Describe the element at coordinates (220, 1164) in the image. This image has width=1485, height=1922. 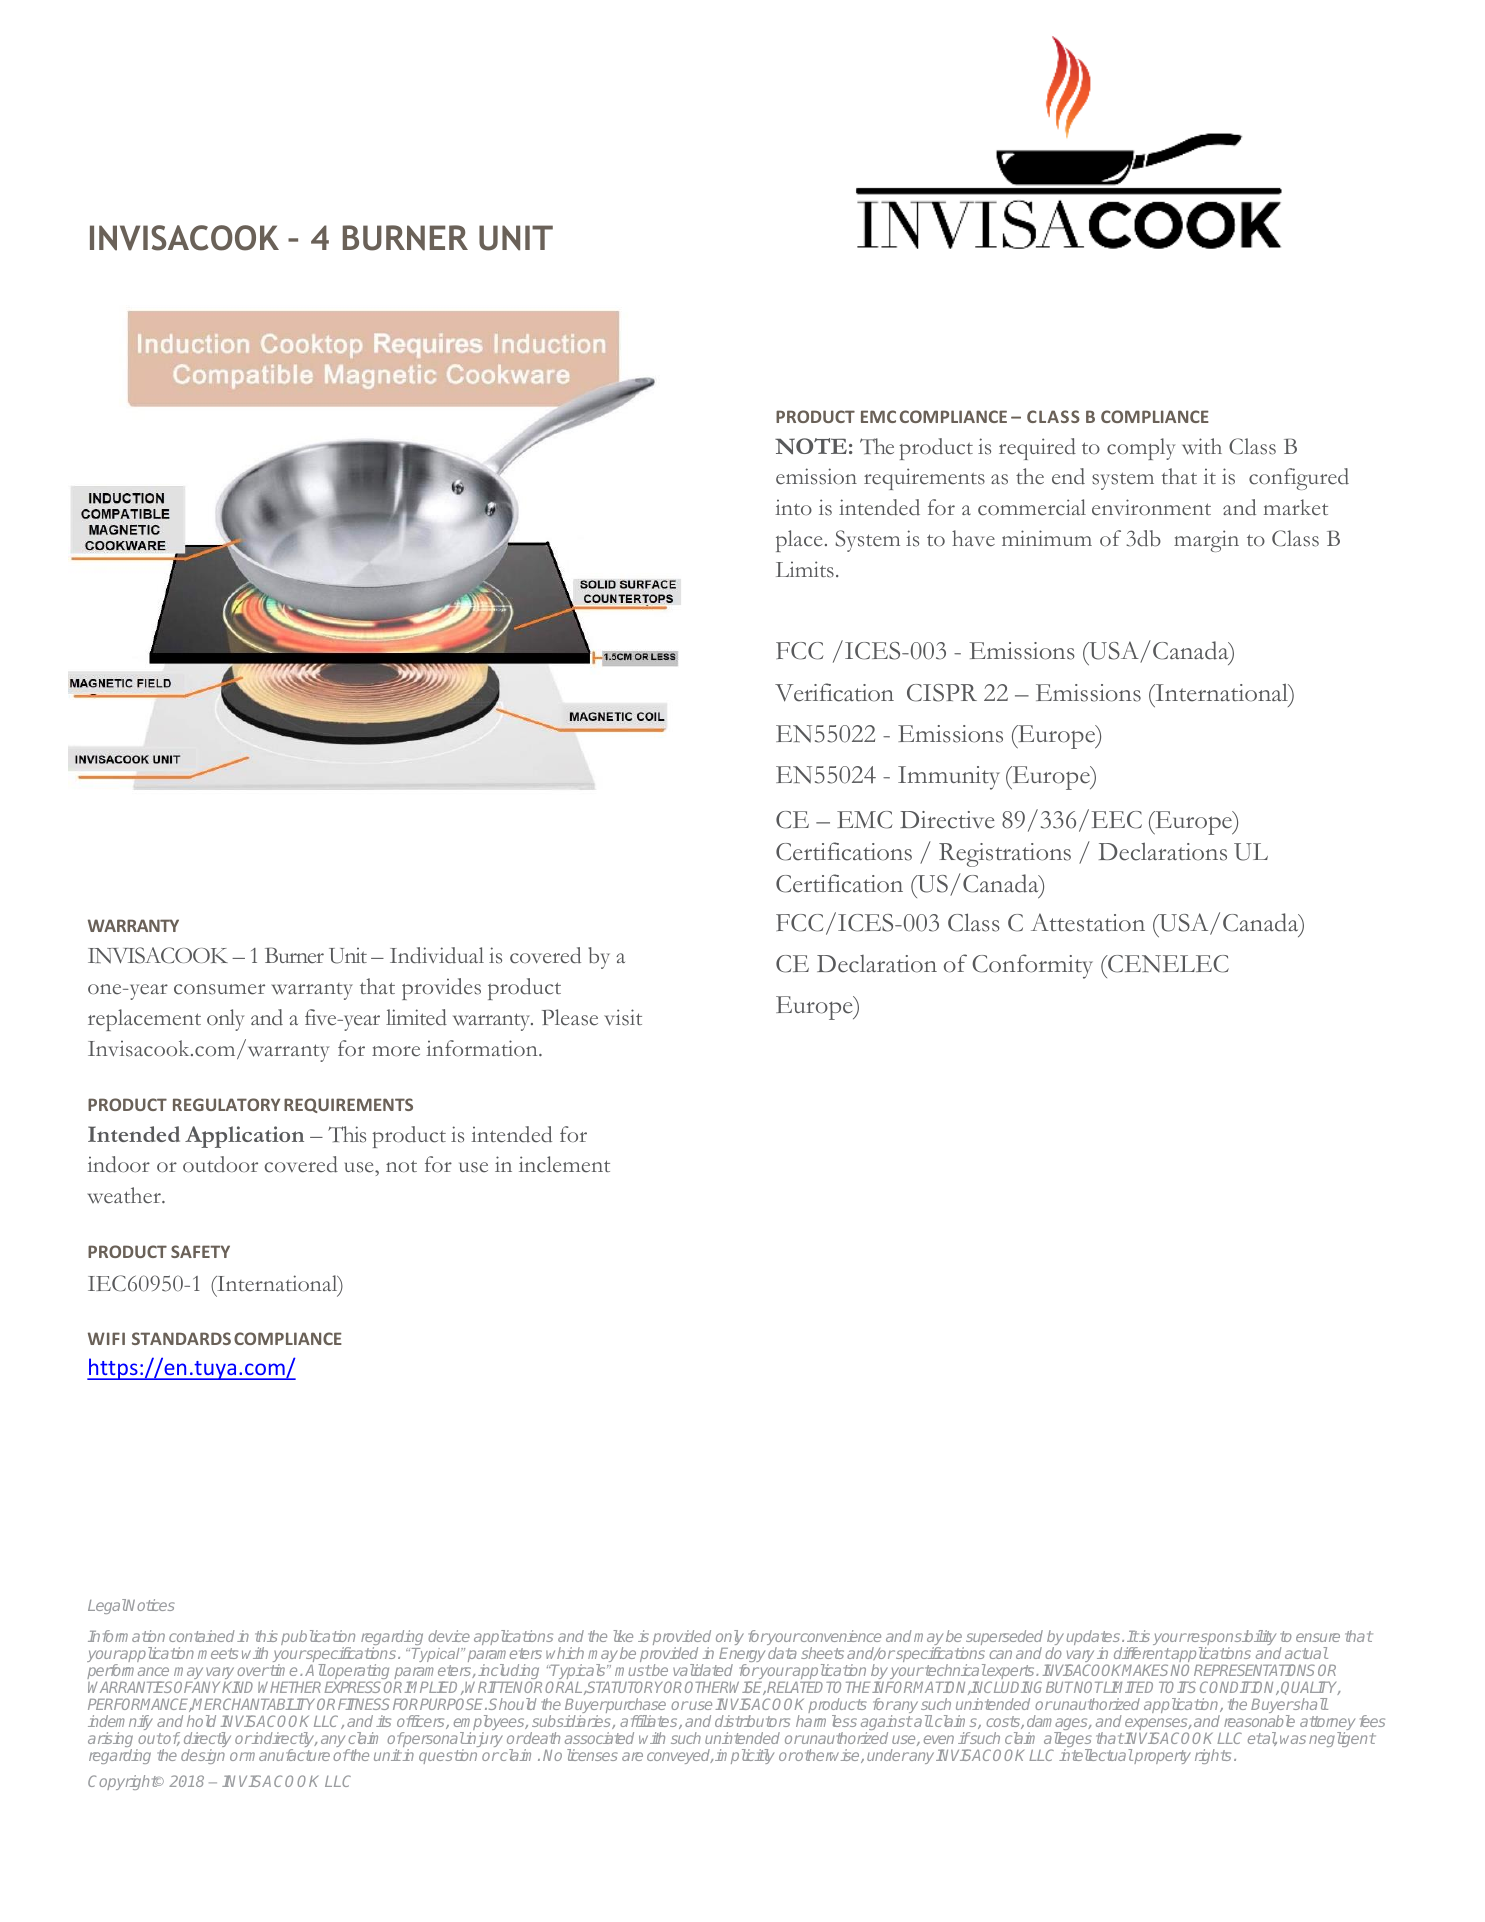
I see `outdoor` at that location.
